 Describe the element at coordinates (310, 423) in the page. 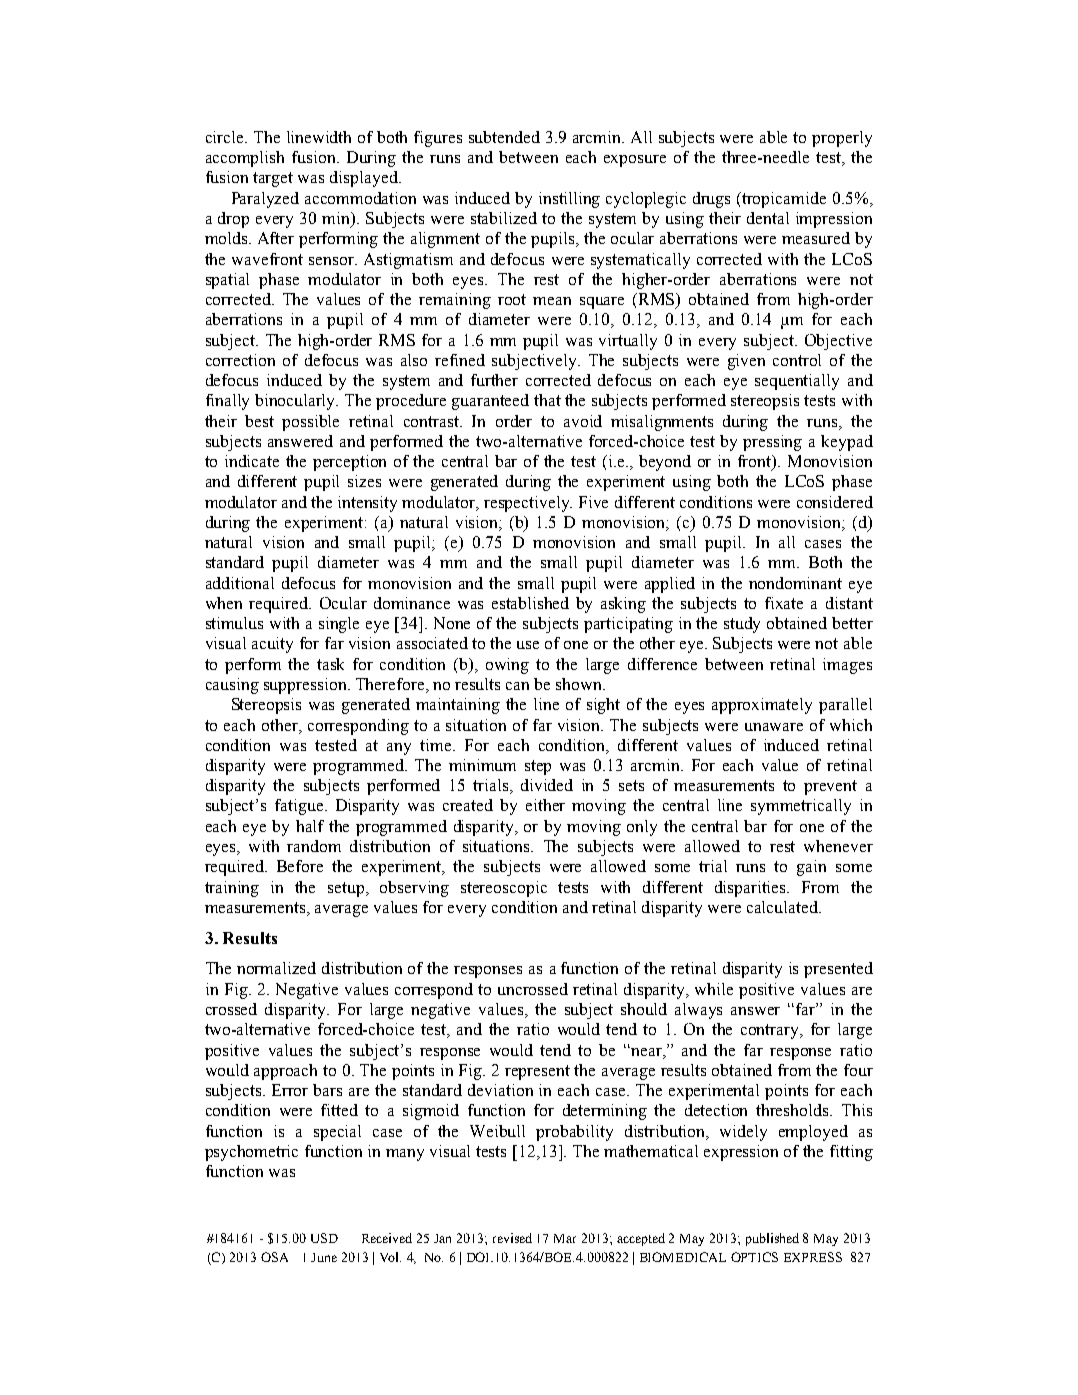

I see `possible` at that location.
